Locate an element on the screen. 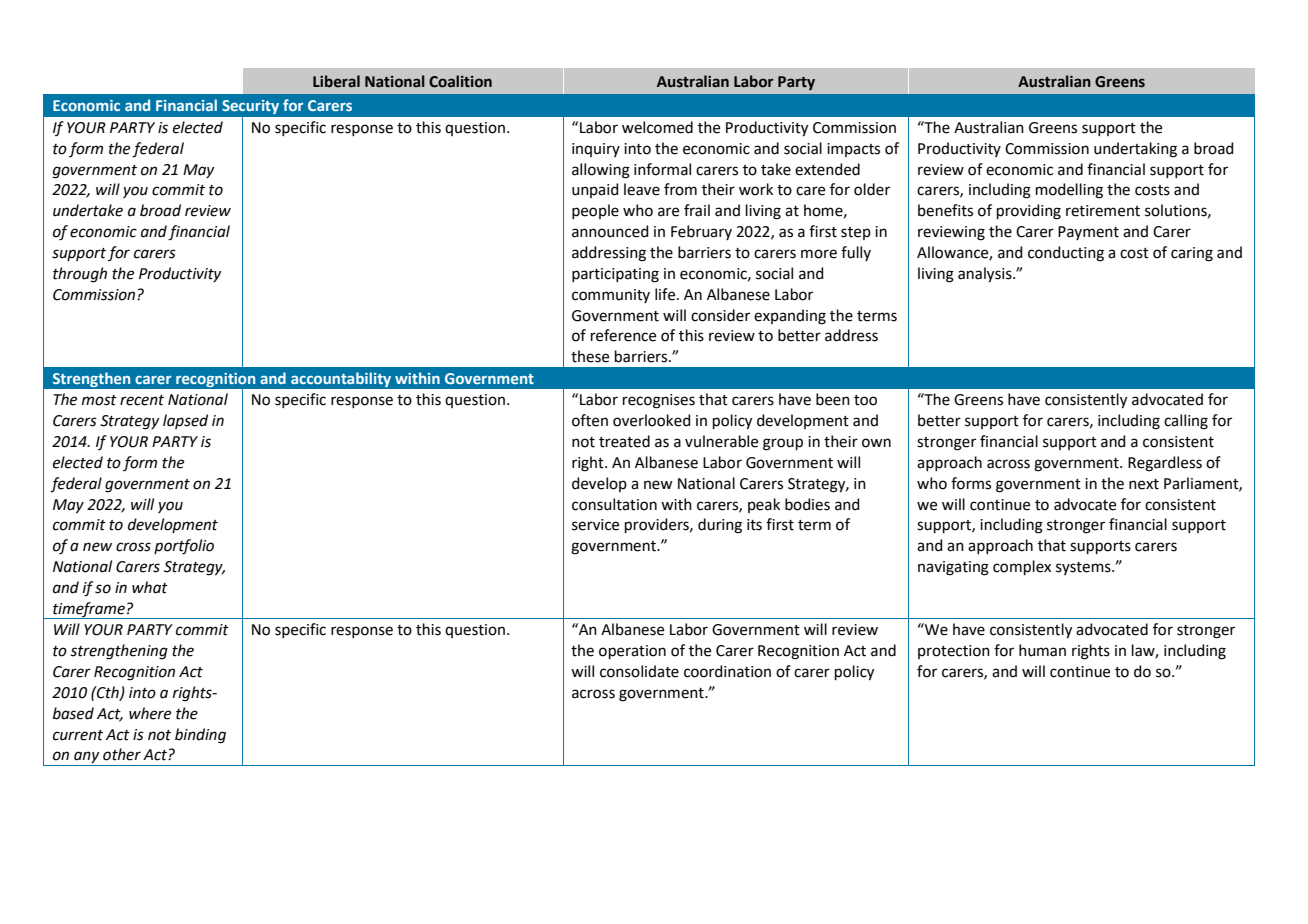  these is located at coordinates (590, 356).
